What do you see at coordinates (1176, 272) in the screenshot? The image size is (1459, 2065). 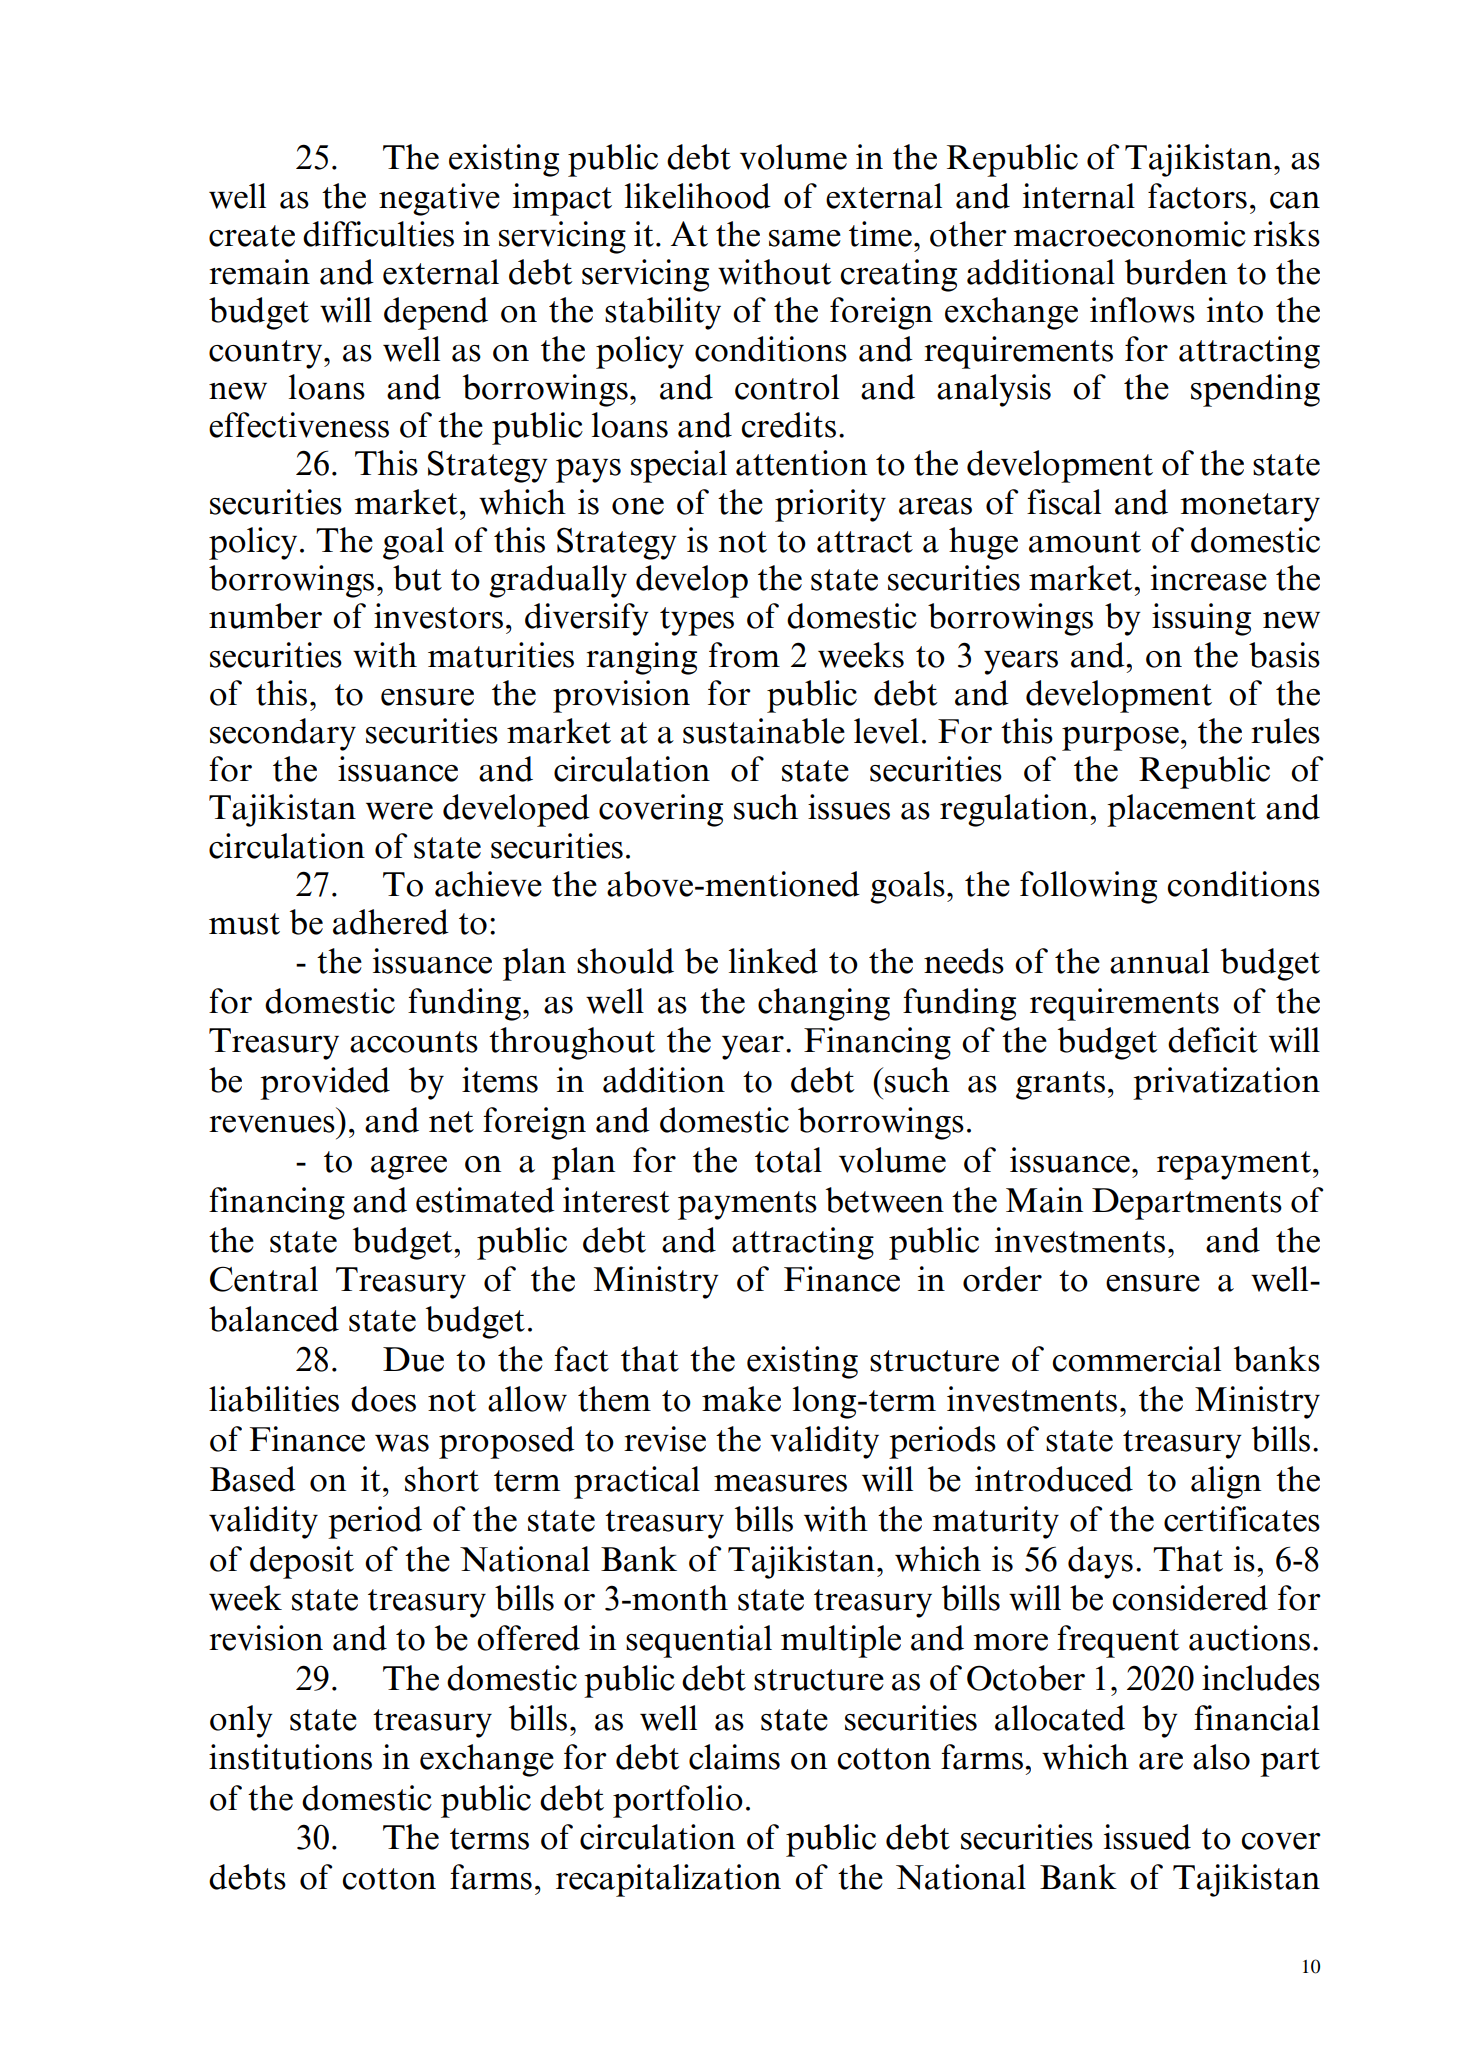 I see `burden` at bounding box center [1176, 272].
